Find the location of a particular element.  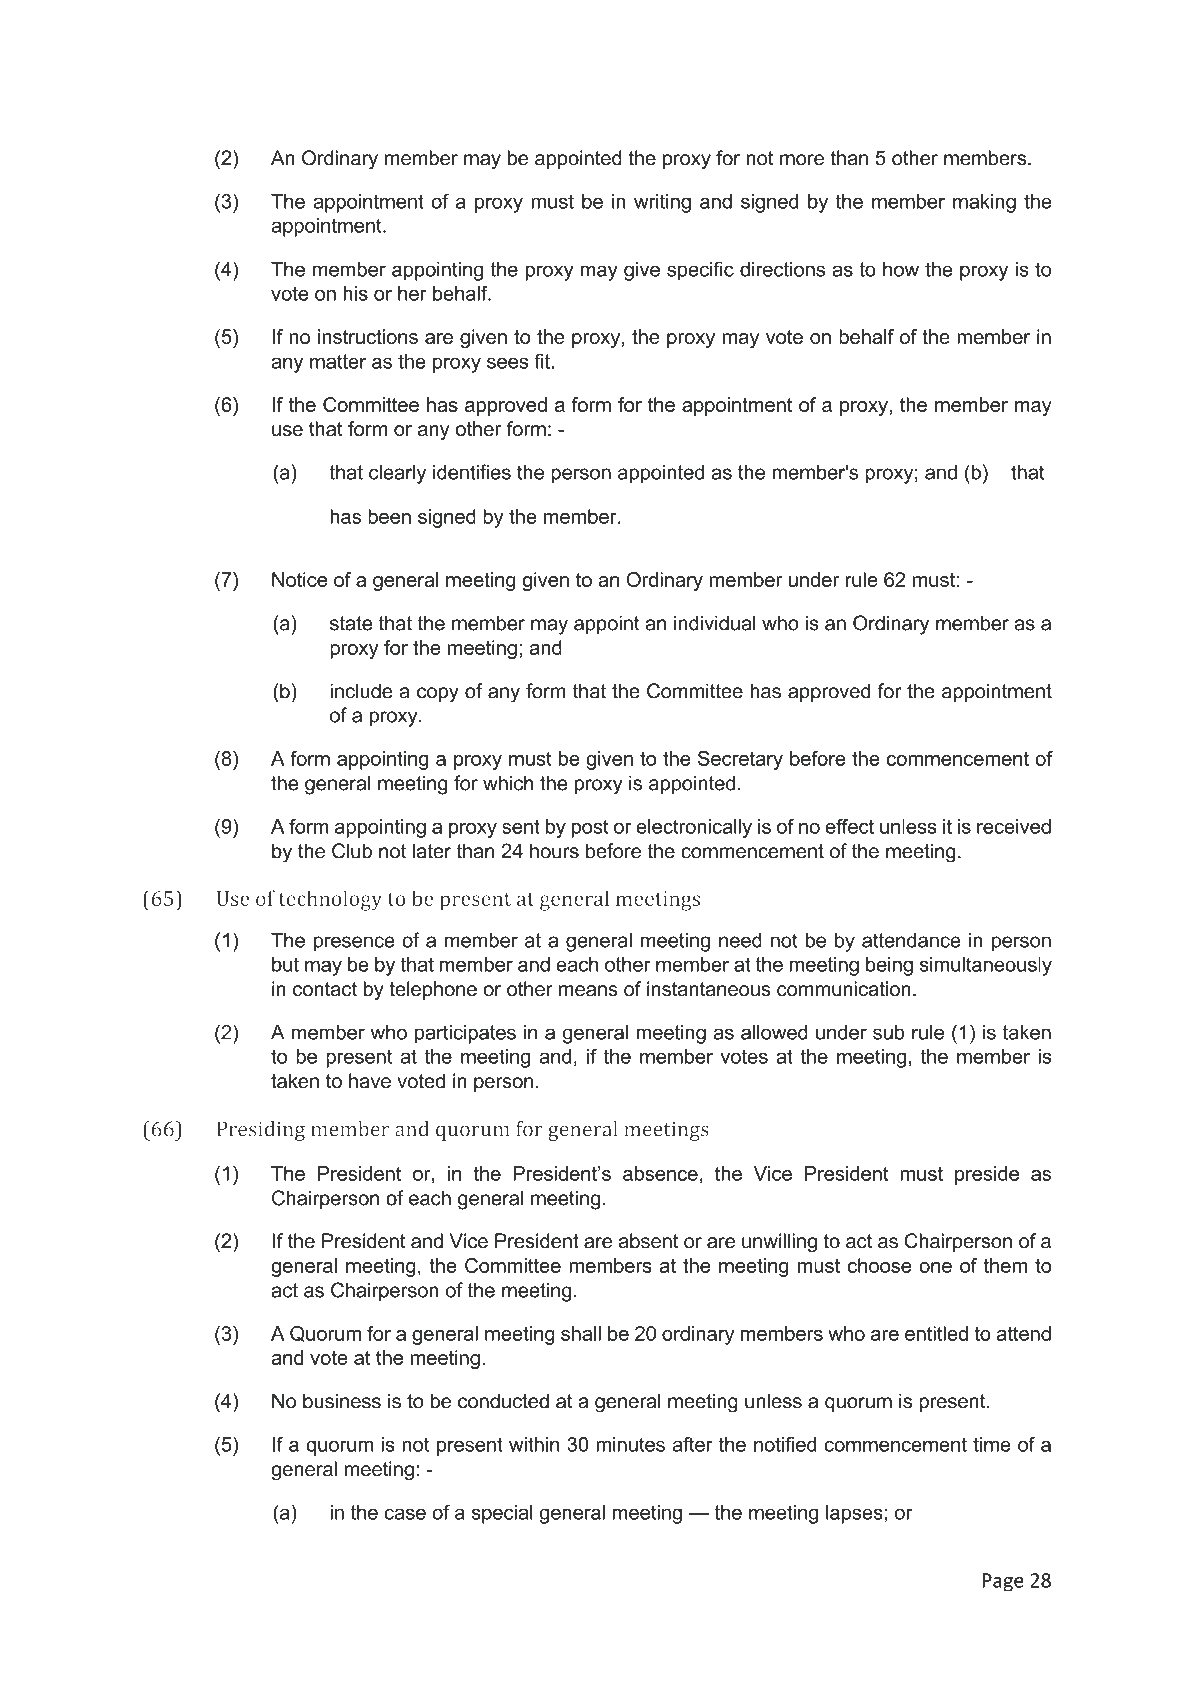

case is located at coordinates (405, 1514).
